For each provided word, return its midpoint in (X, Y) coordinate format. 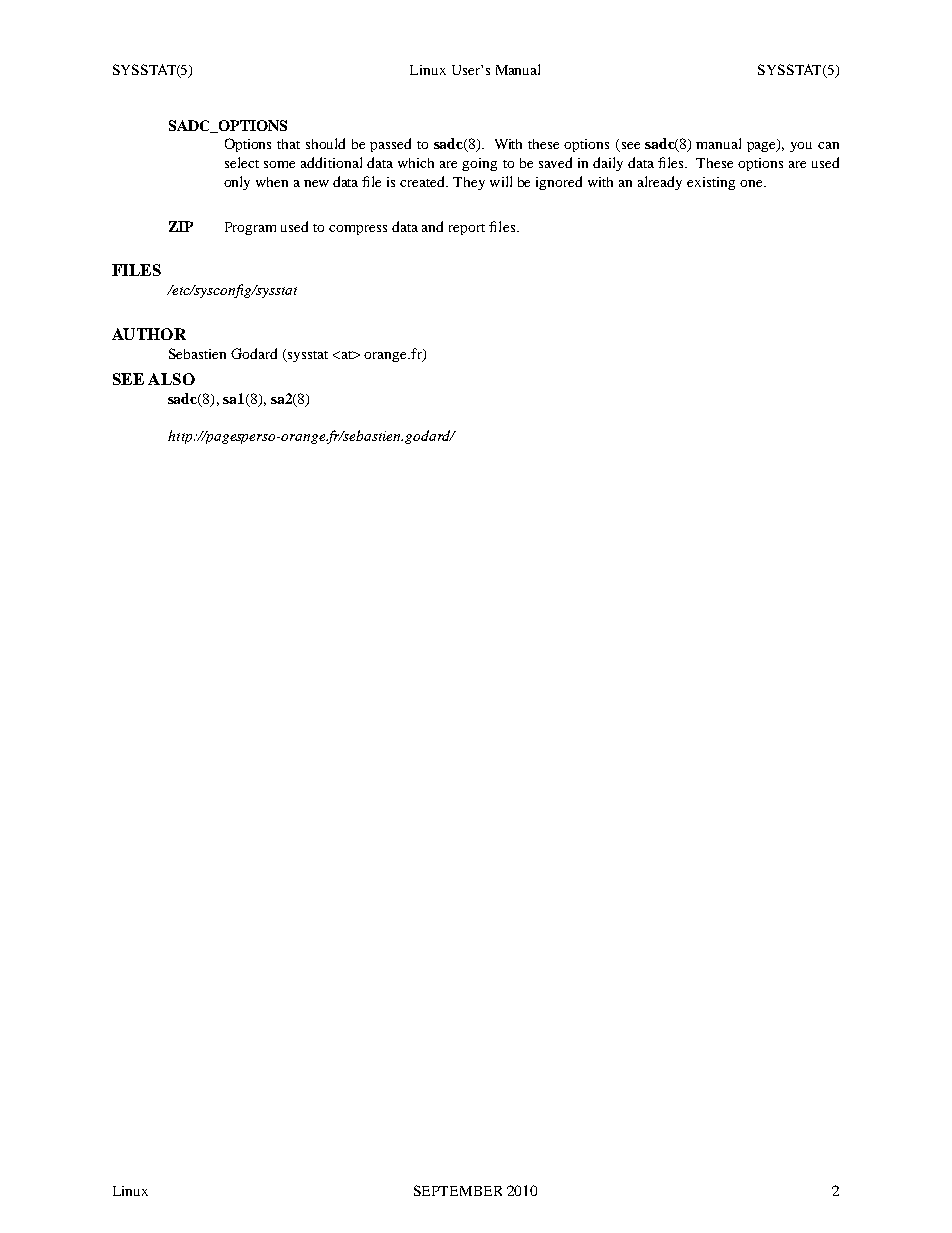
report (467, 229)
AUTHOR (149, 334)
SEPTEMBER (458, 1190)
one (752, 183)
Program (250, 228)
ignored (559, 183)
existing (711, 183)
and (432, 226)
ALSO (171, 379)
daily (608, 164)
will (501, 181)
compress (358, 230)
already (660, 183)
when (272, 182)
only (237, 183)
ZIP (181, 226)
